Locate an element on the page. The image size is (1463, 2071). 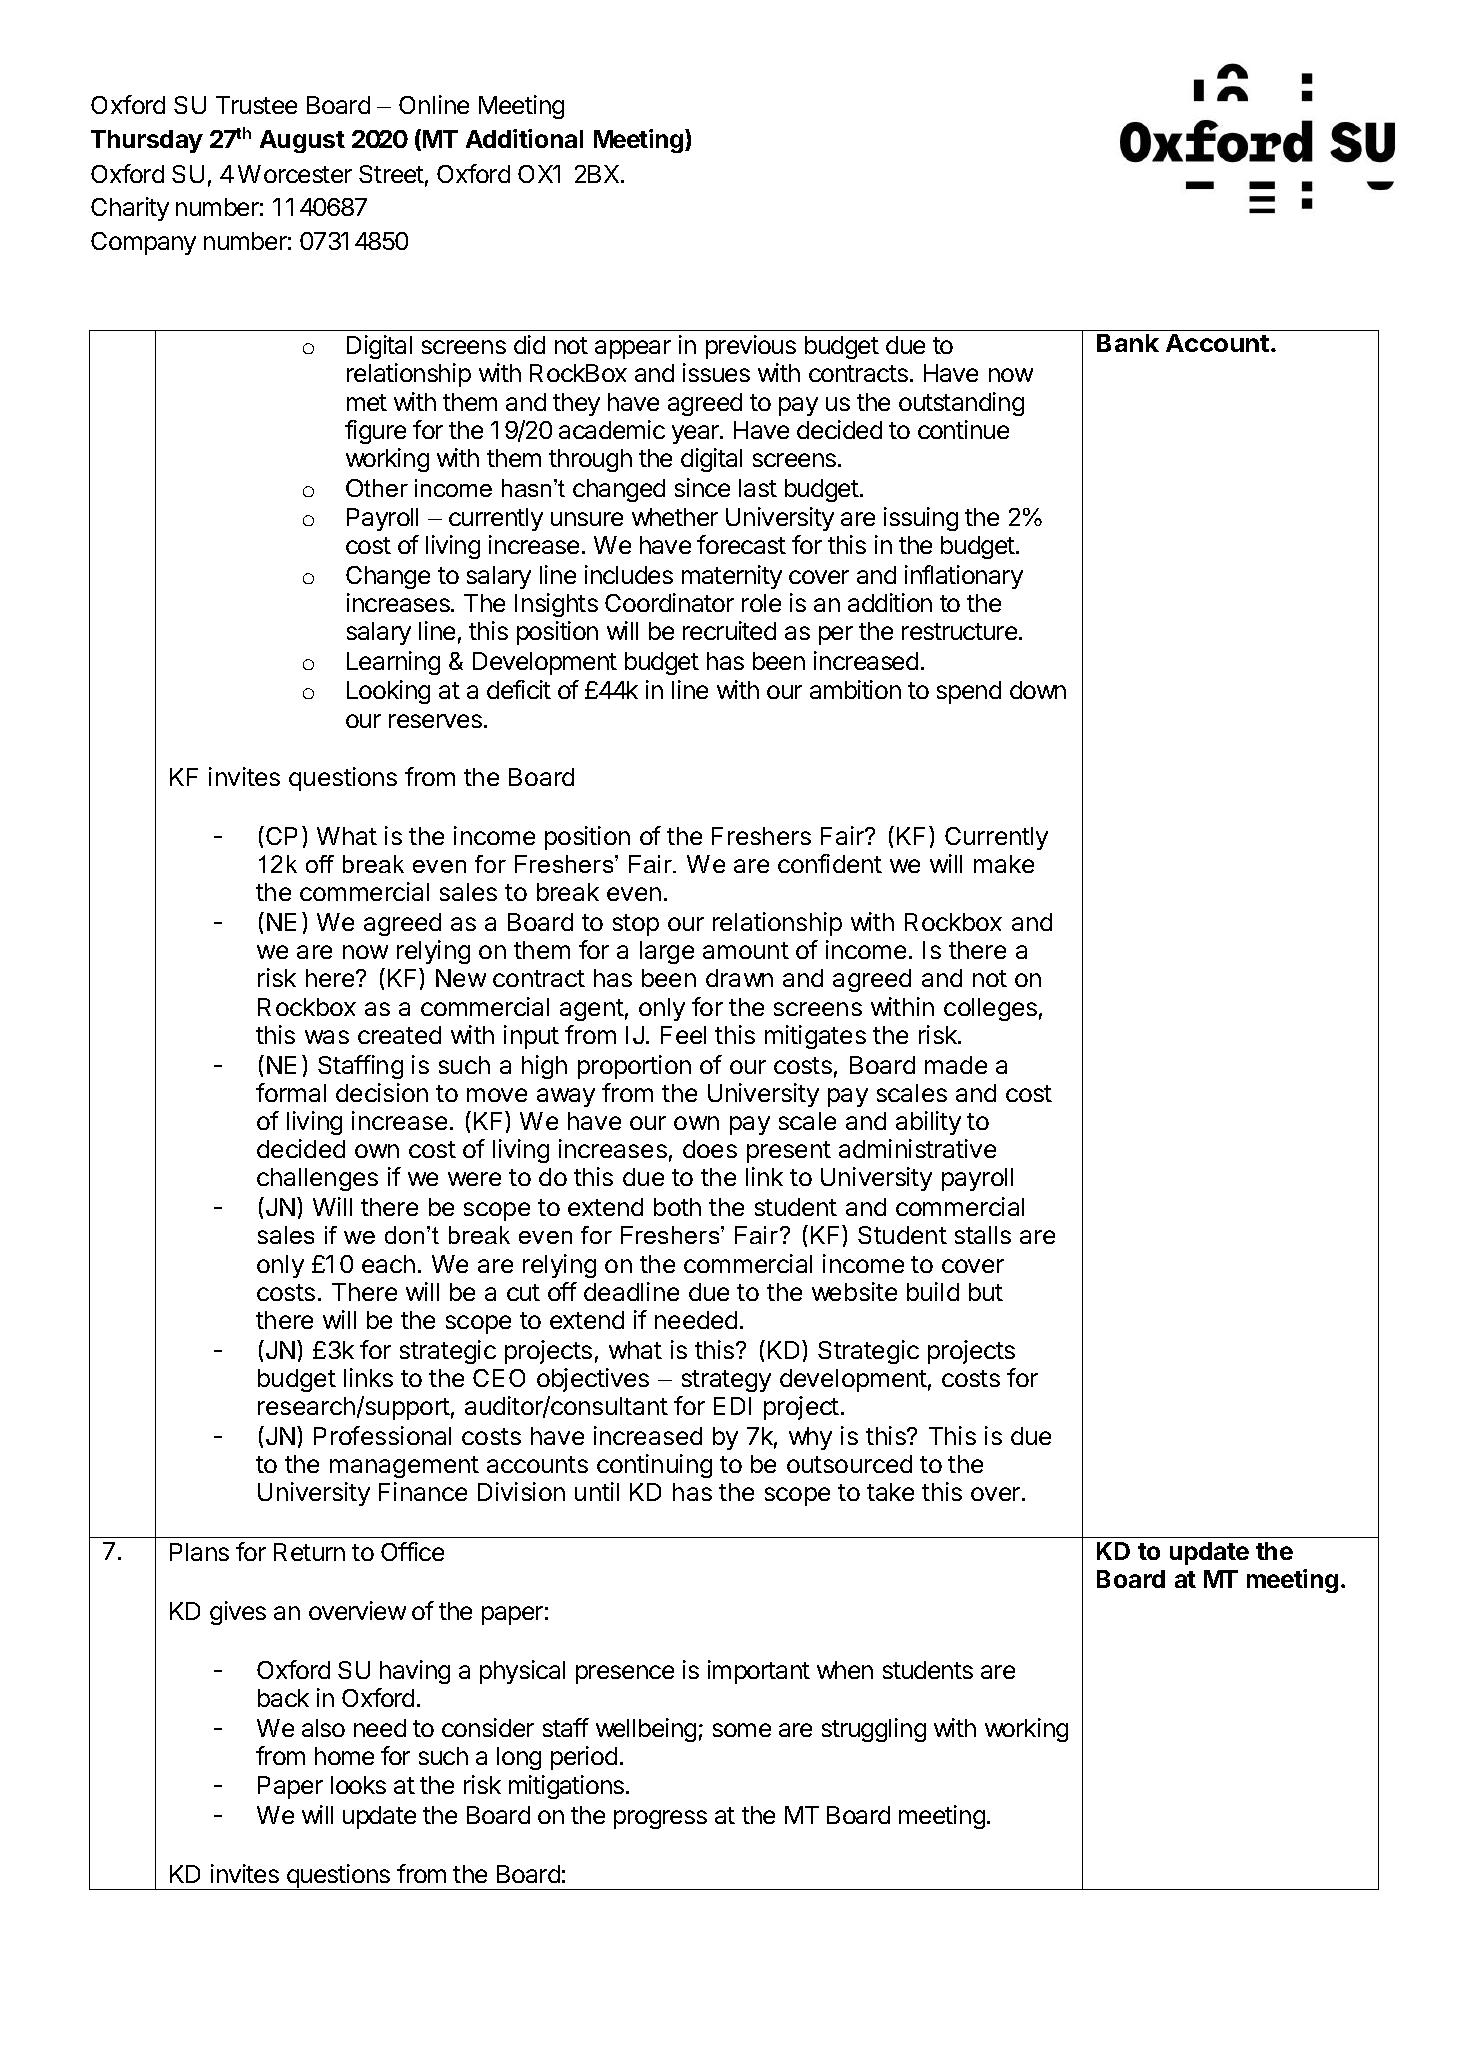
appear is located at coordinates (633, 349).
